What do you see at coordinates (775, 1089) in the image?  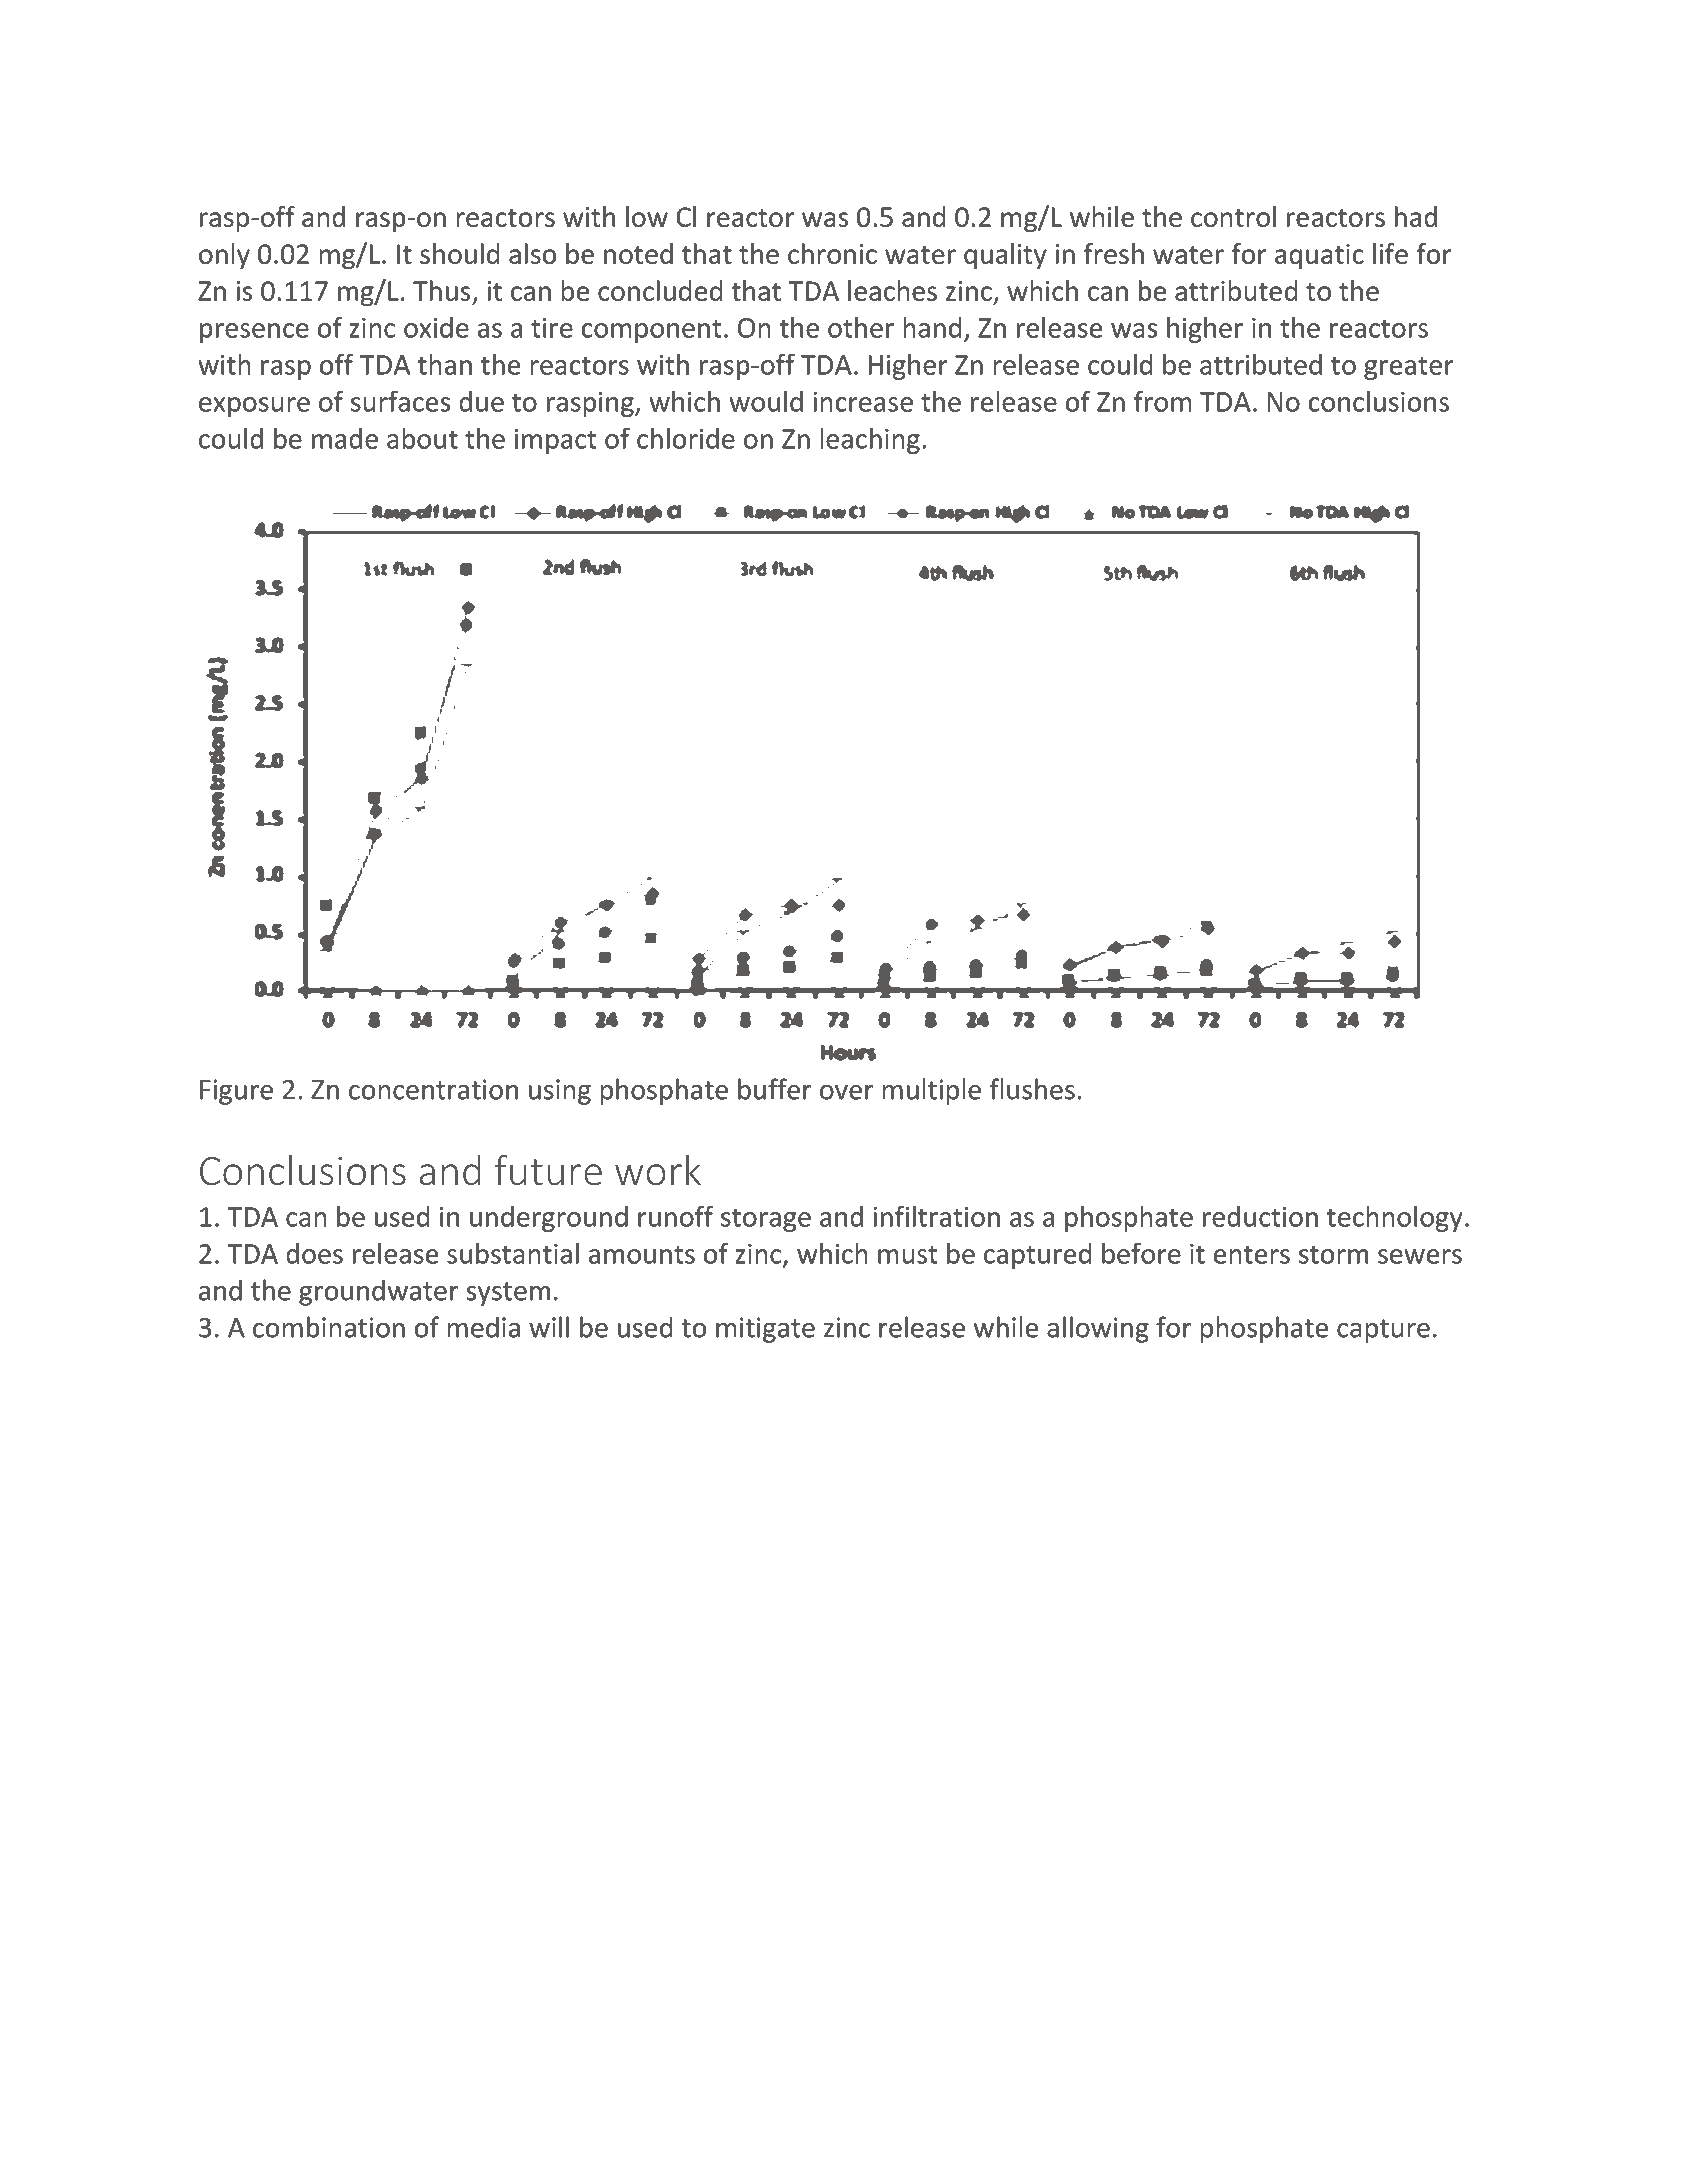 I see `buffer` at bounding box center [775, 1089].
